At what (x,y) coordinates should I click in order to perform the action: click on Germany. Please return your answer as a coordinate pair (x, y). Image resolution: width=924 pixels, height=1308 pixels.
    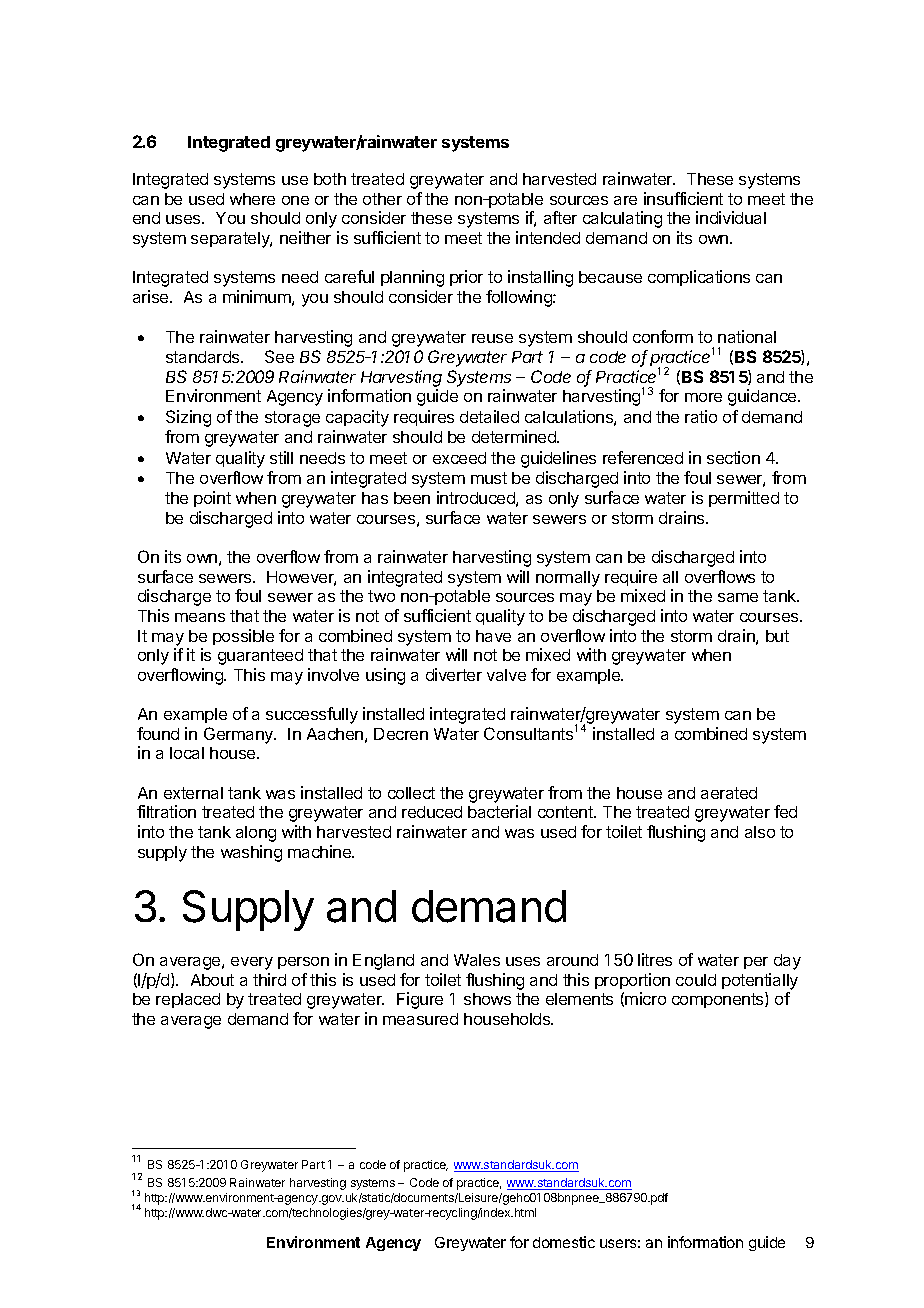
    Looking at the image, I should click on (240, 735).
